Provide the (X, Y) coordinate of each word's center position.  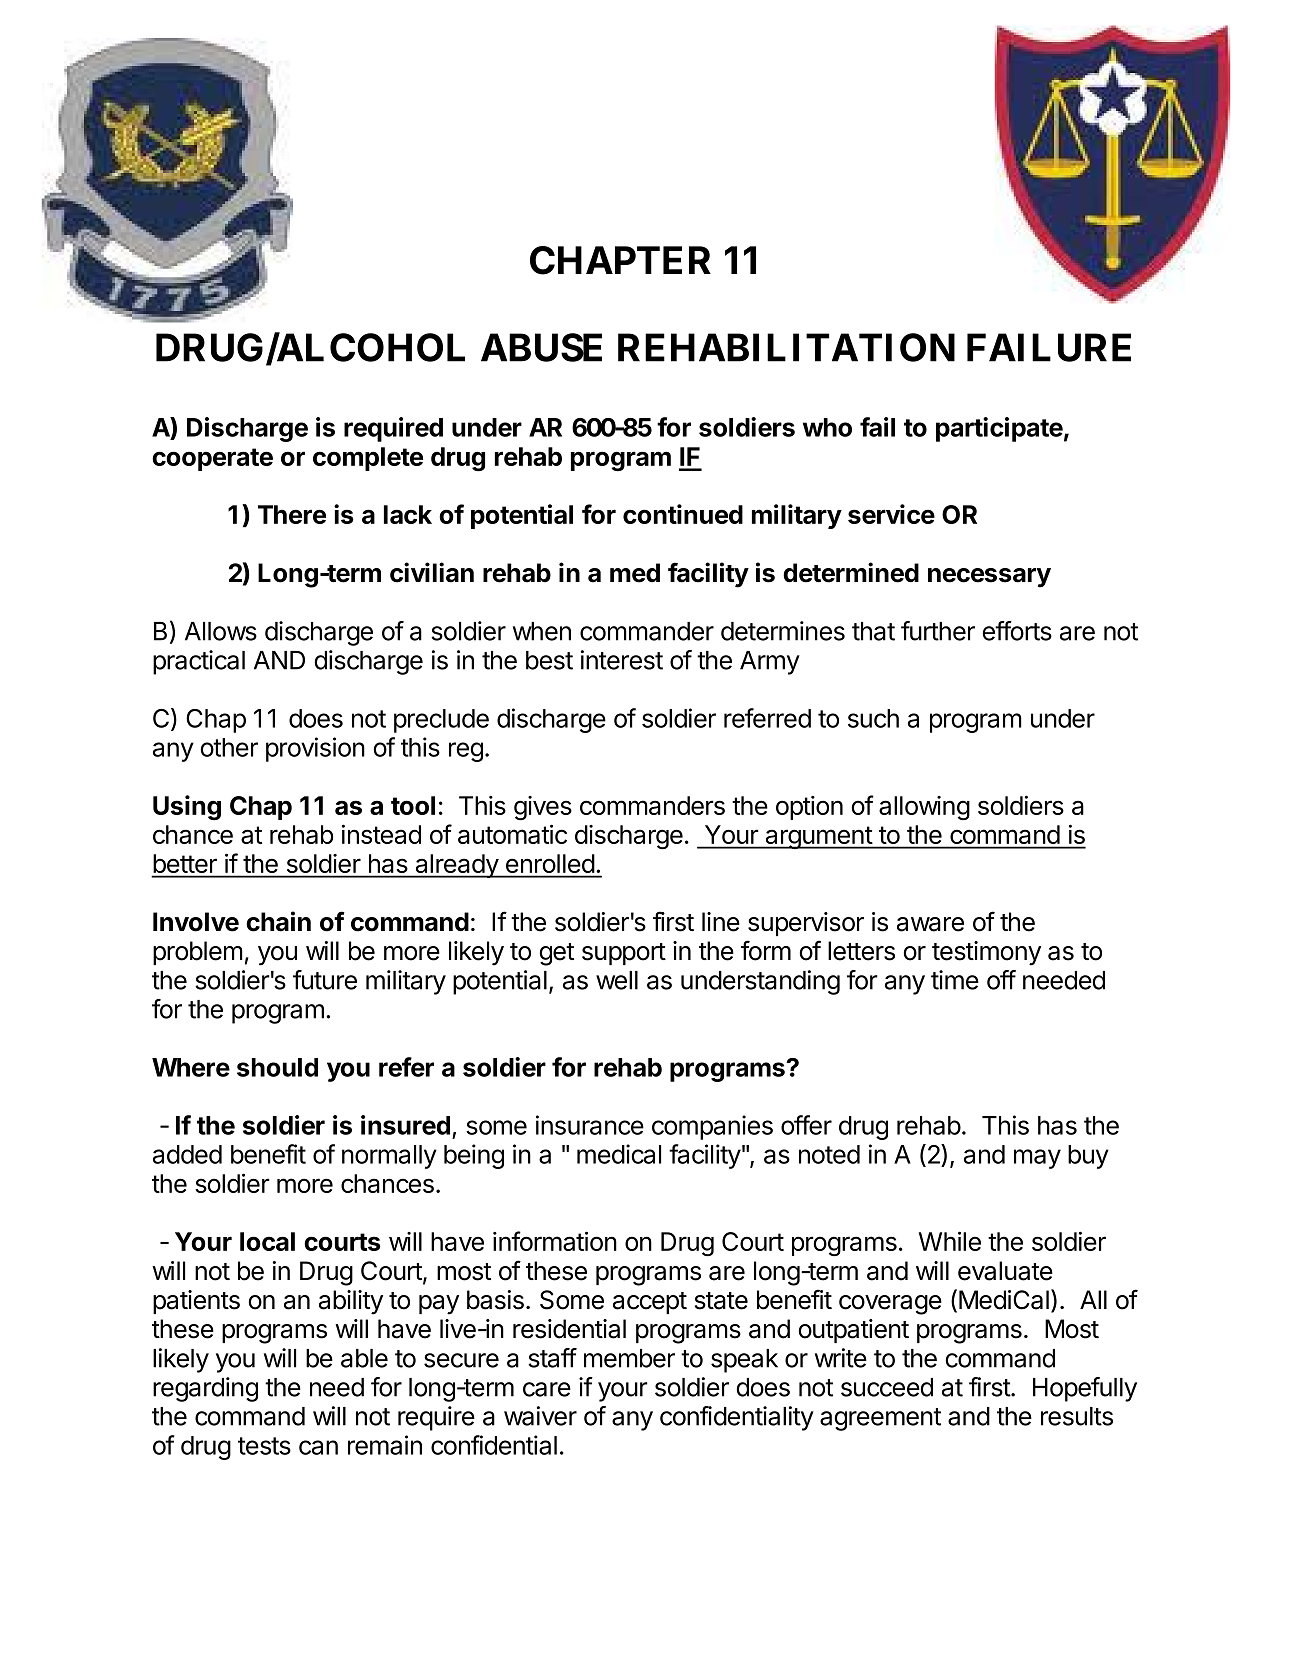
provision (315, 749)
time (955, 980)
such (873, 718)
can (318, 1447)
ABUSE (541, 347)
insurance (590, 1125)
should (277, 1067)
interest (622, 660)
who (827, 427)
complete (368, 459)
